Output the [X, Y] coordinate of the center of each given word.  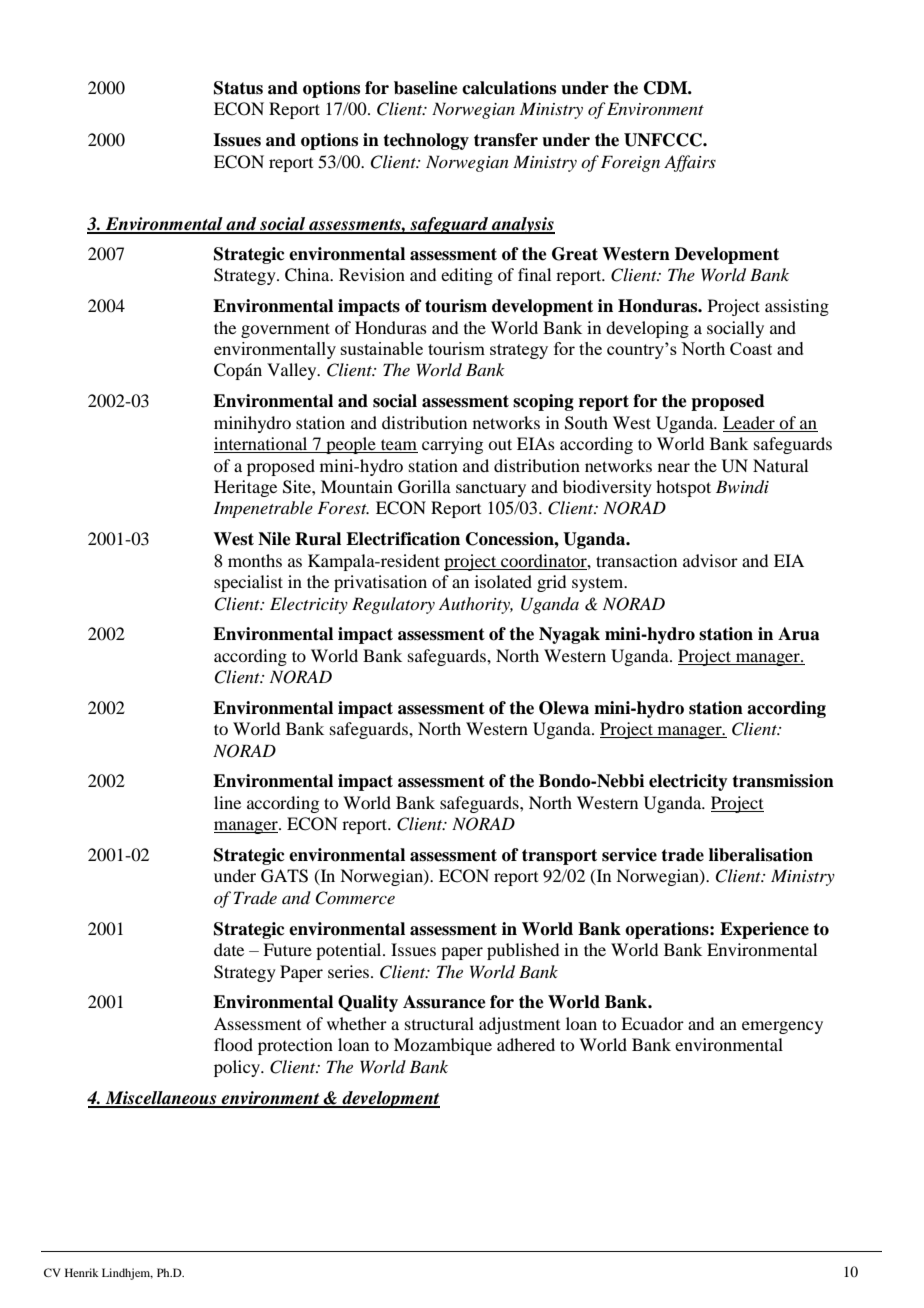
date [229, 949]
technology [426, 141]
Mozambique [443, 1046]
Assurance [444, 1002]
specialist [248, 583]
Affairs [690, 163]
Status [238, 88]
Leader [749, 422]
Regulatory [393, 605]
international [262, 445]
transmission [783, 781]
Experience [764, 930]
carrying [452, 445]
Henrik [82, 1272]
